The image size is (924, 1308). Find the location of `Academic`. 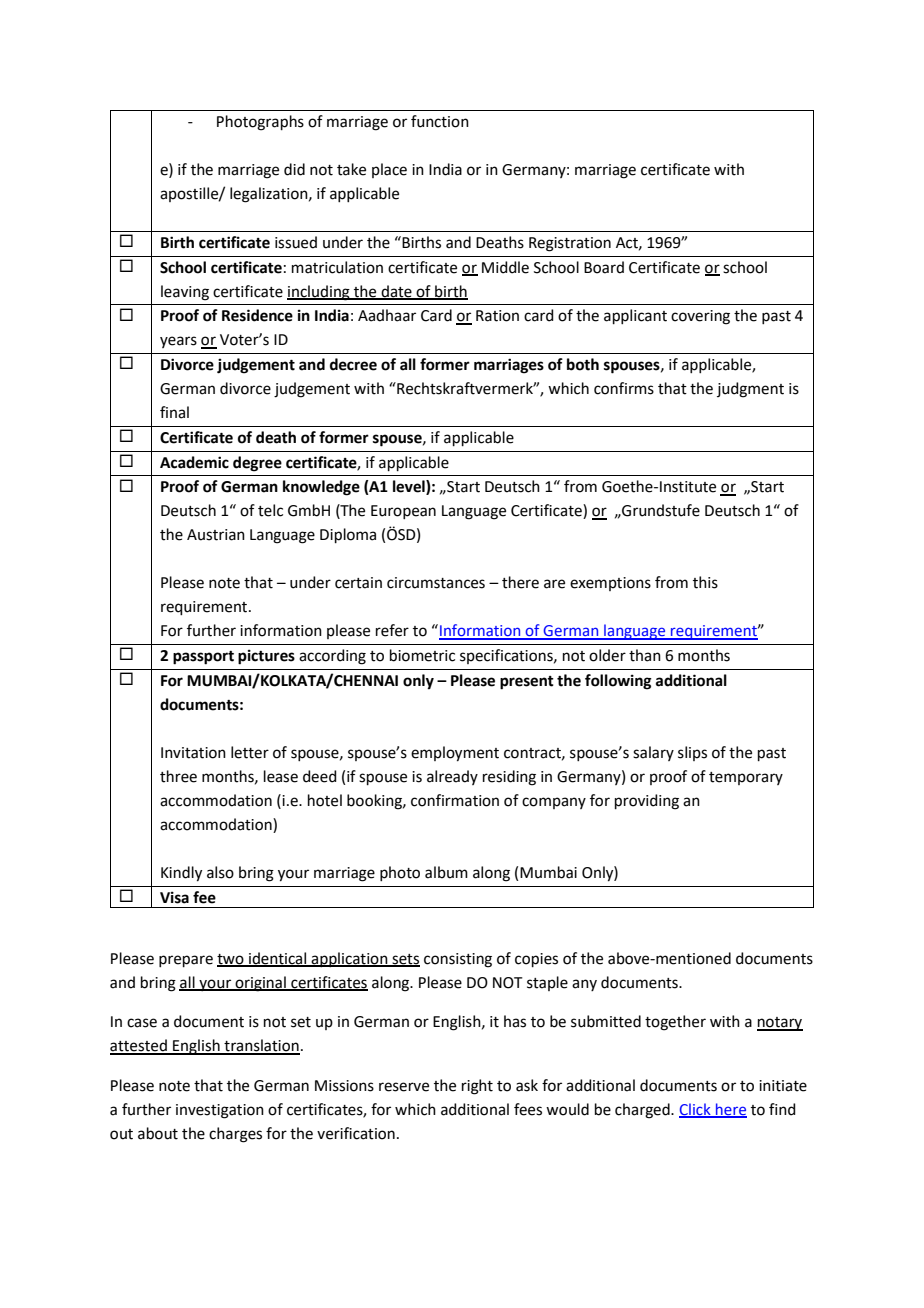

Academic is located at coordinates (194, 462).
